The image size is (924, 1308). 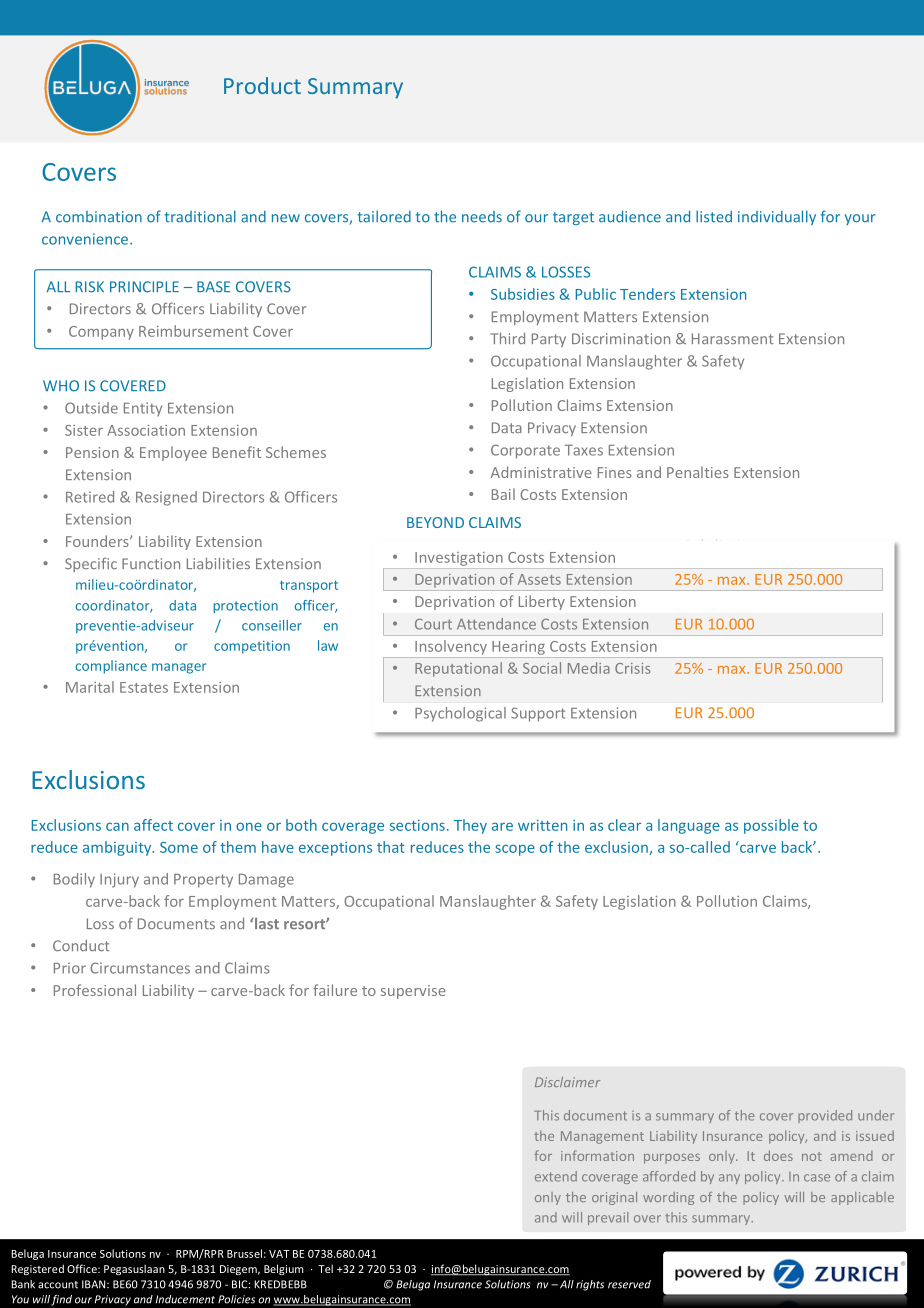 What do you see at coordinates (777, 217) in the screenshot?
I see `individually` at bounding box center [777, 217].
